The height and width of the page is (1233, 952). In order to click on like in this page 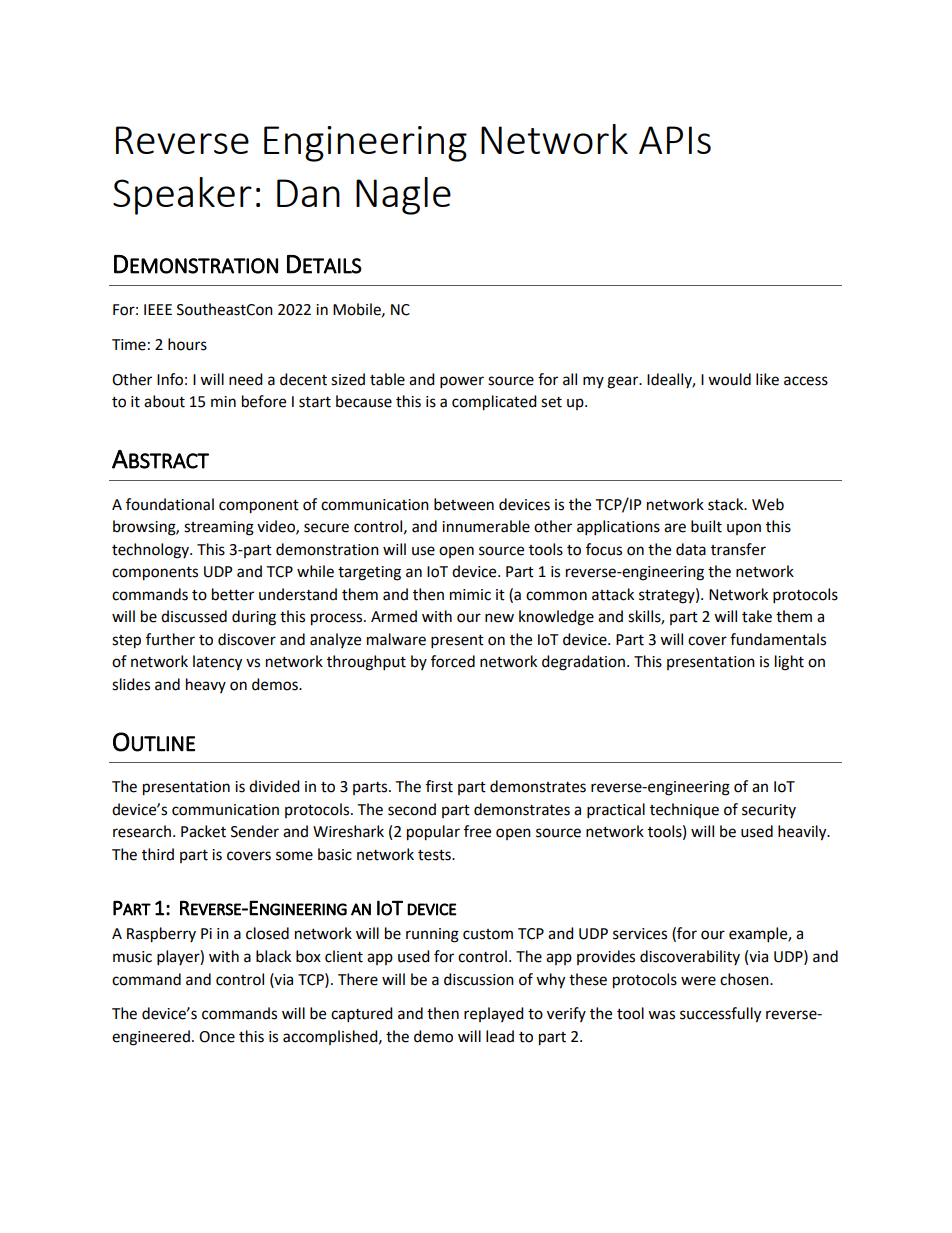, I will do `click(767, 379)`.
